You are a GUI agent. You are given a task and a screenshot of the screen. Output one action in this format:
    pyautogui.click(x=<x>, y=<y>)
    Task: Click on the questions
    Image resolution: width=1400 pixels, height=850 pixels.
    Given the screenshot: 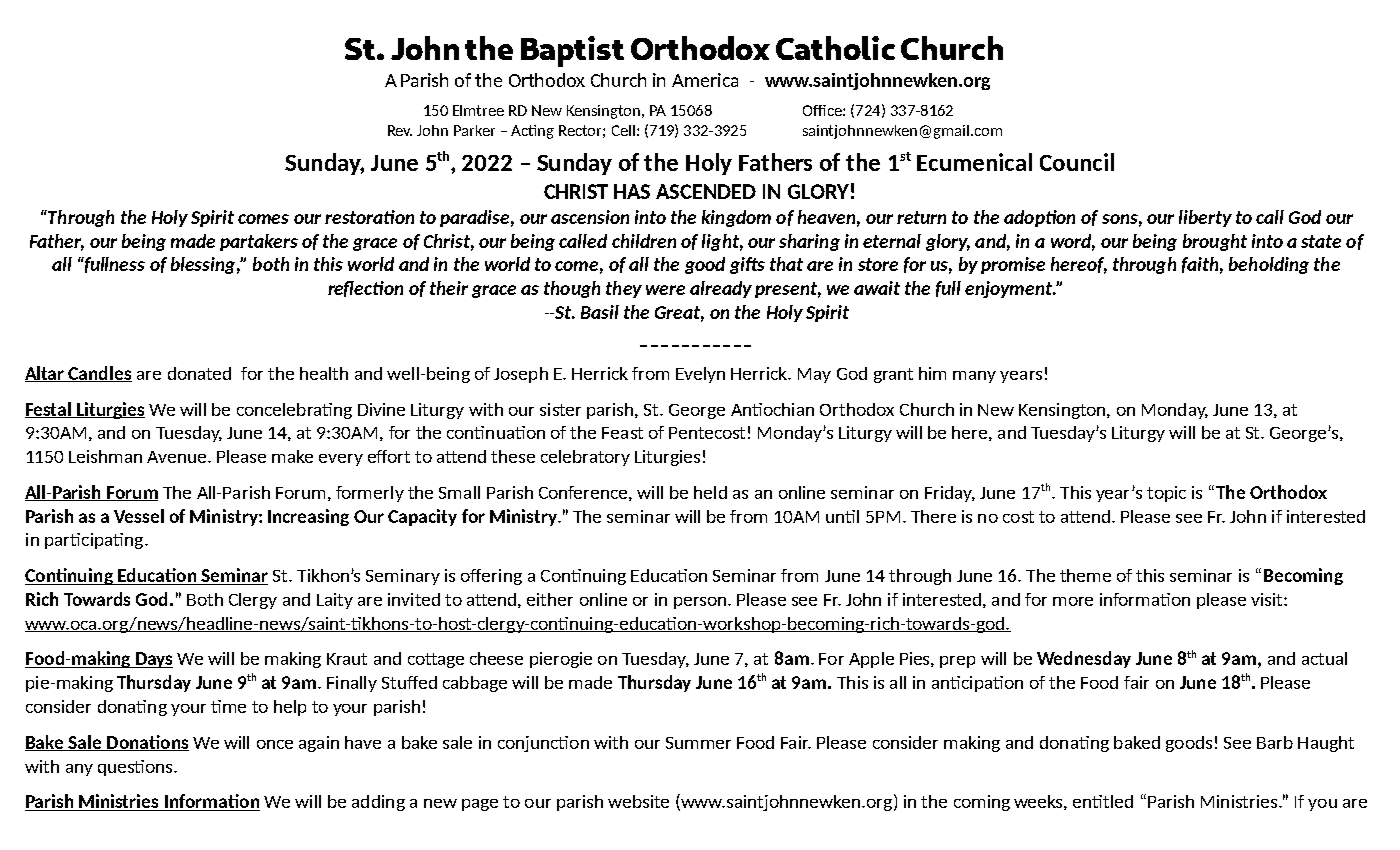 What is the action you would take?
    pyautogui.click(x=136, y=768)
